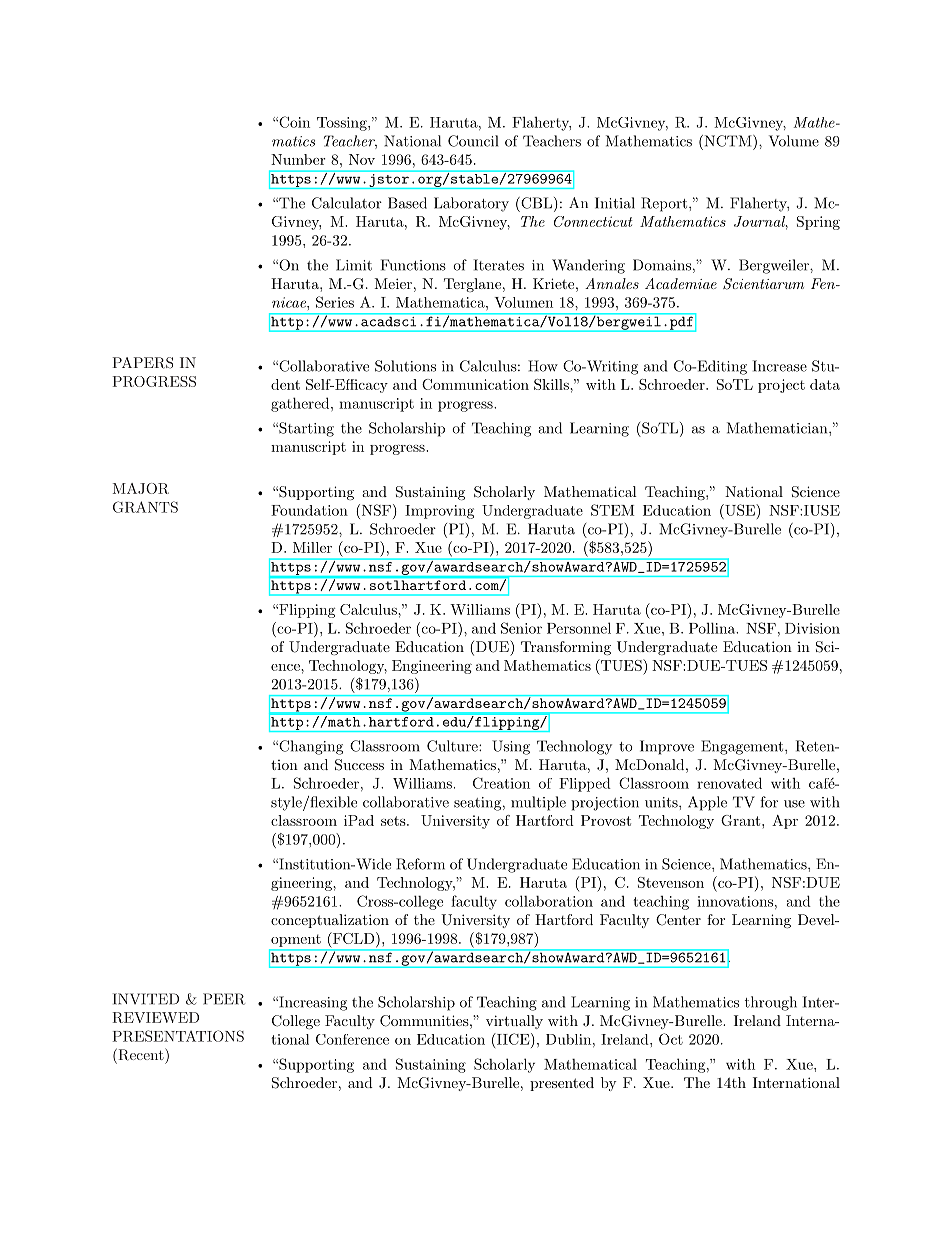 This document has width=952, height=1233. Describe the element at coordinates (312, 547) in the document. I see `Miller` at that location.
